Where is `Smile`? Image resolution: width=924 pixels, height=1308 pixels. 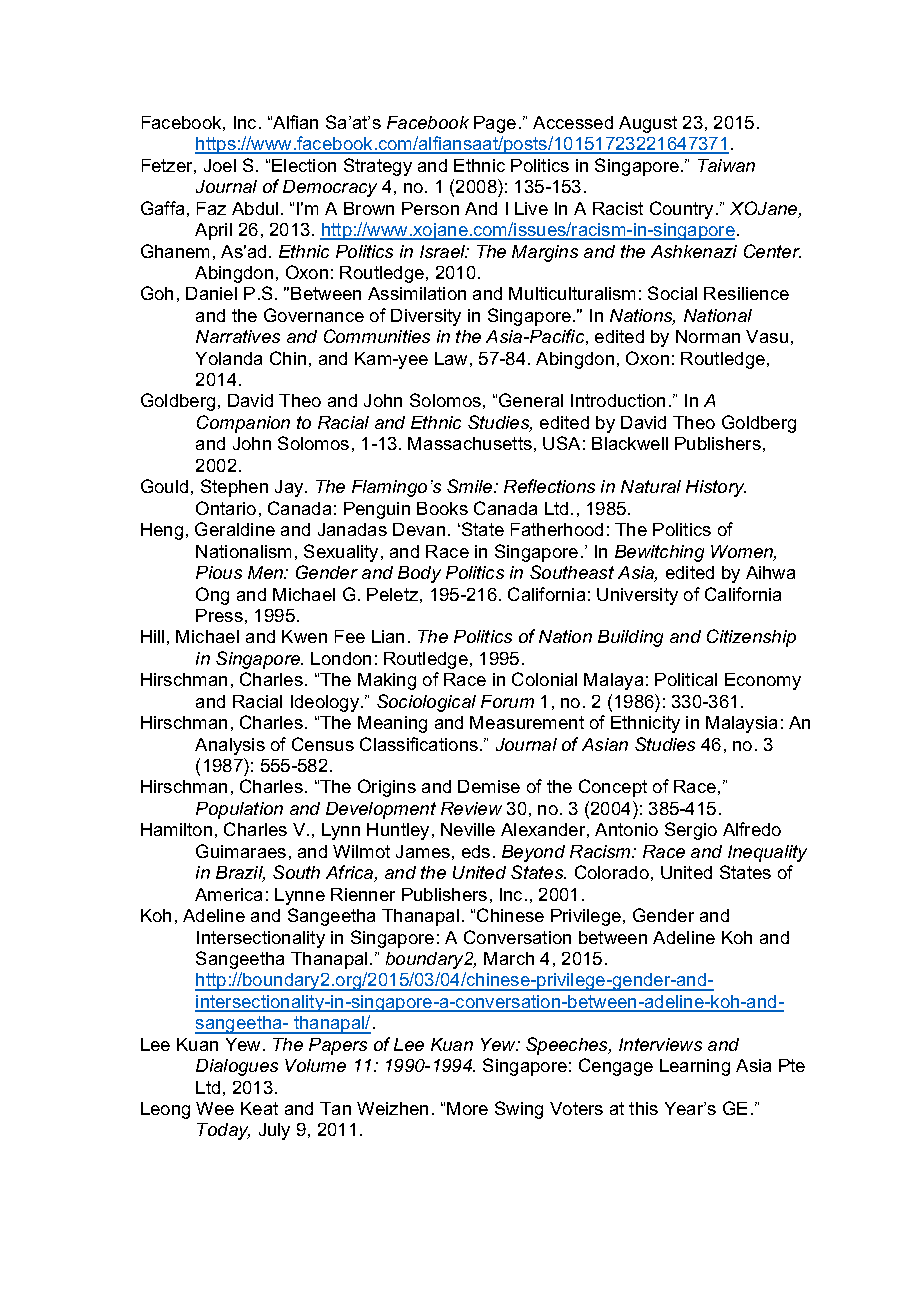 Smile is located at coordinates (471, 486).
